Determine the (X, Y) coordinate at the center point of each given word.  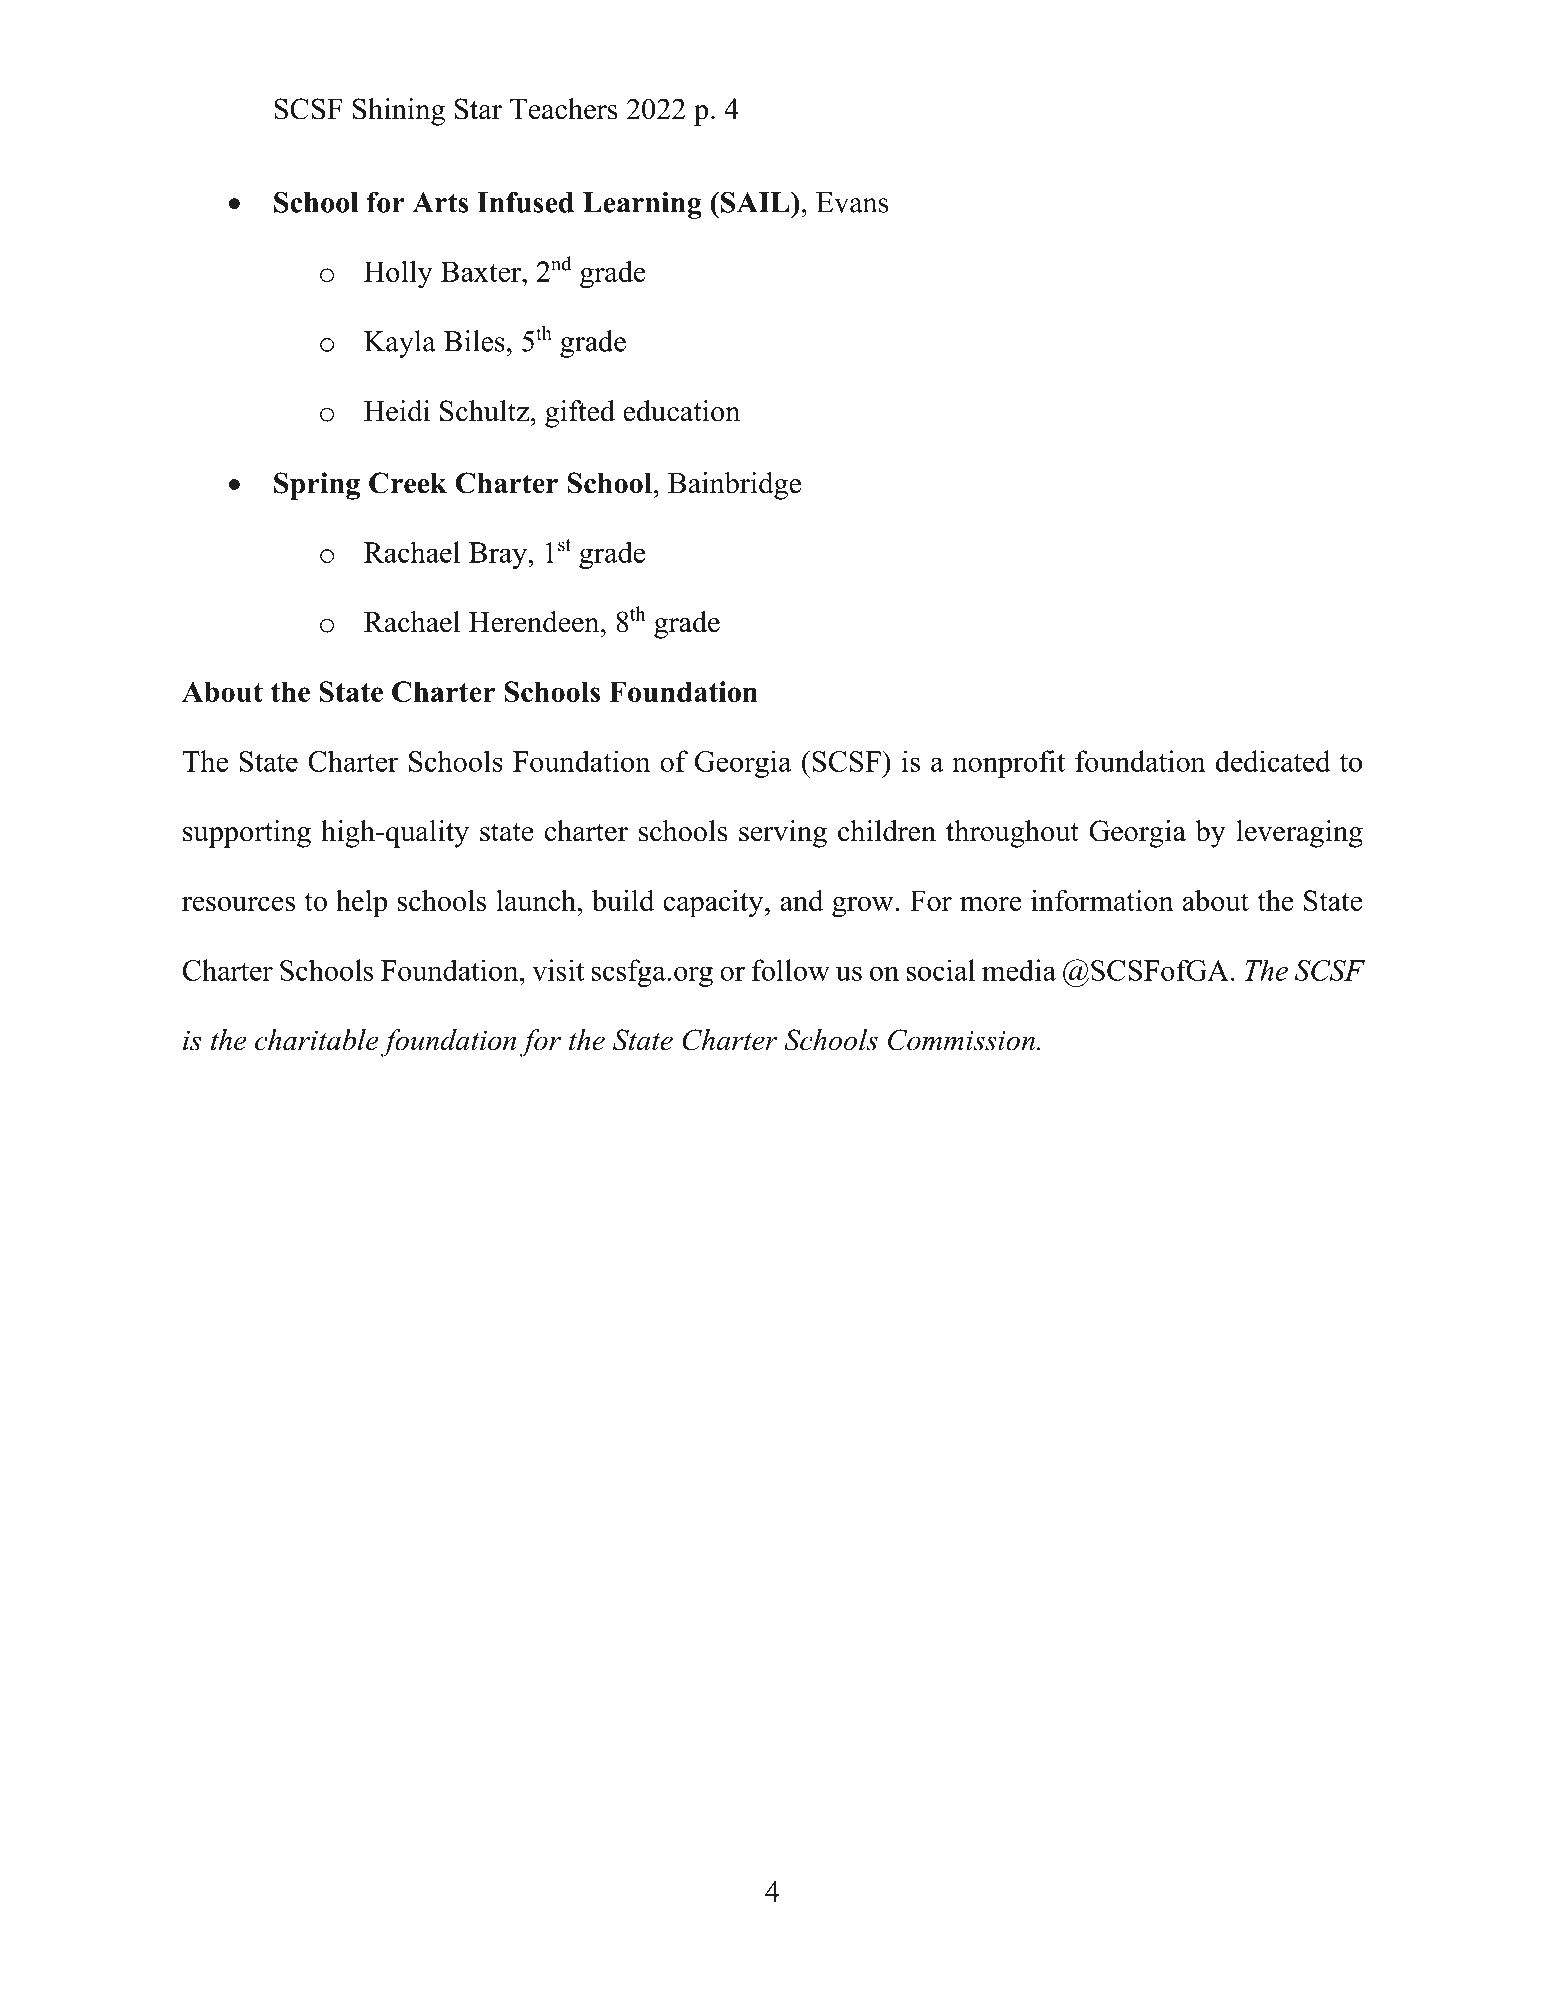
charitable (317, 1040)
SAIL (756, 202)
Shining (399, 112)
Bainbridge (734, 486)
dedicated (1272, 761)
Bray (499, 555)
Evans (852, 202)
